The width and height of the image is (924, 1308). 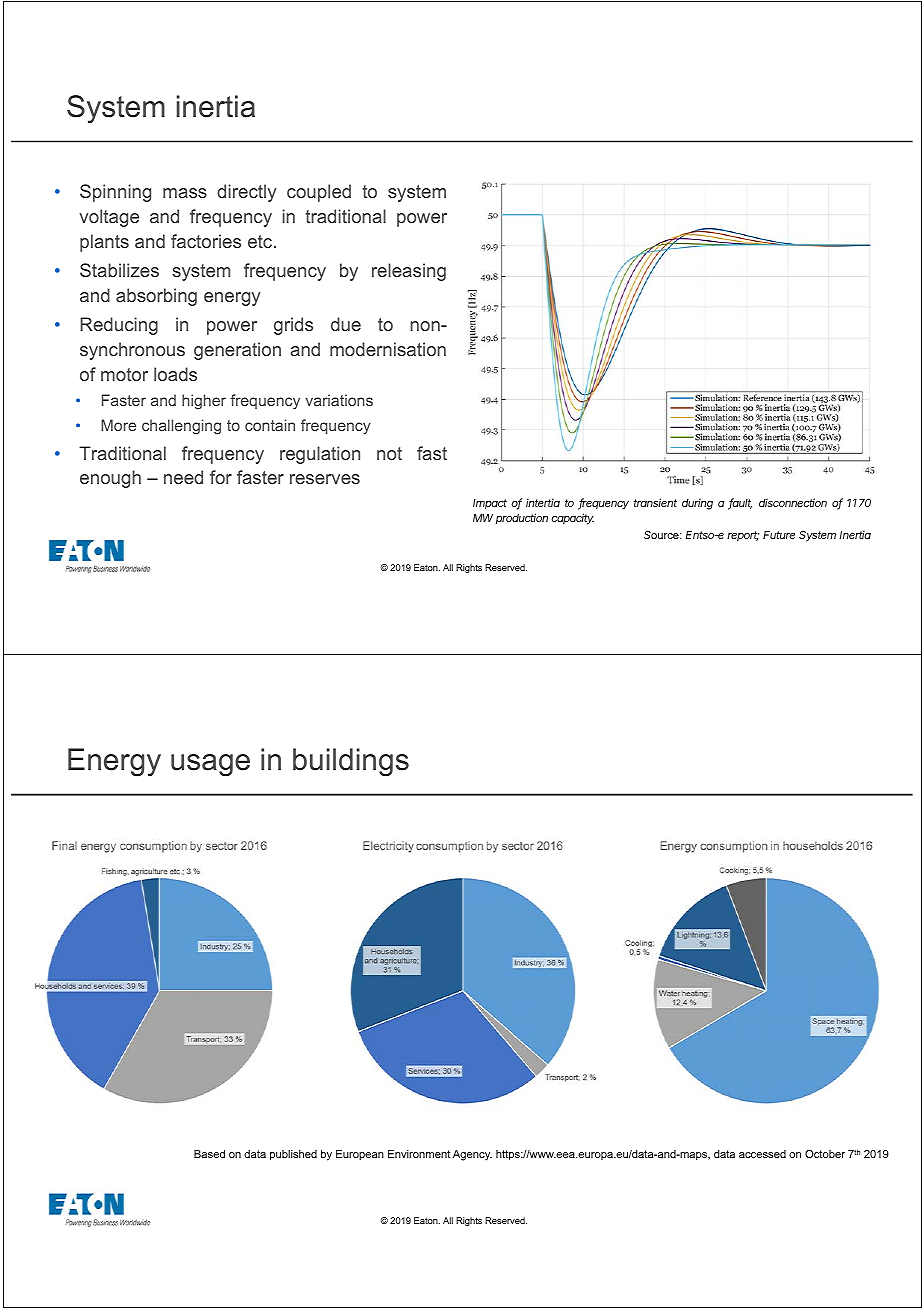 What do you see at coordinates (409, 272) in the image?
I see `releasing` at bounding box center [409, 272].
